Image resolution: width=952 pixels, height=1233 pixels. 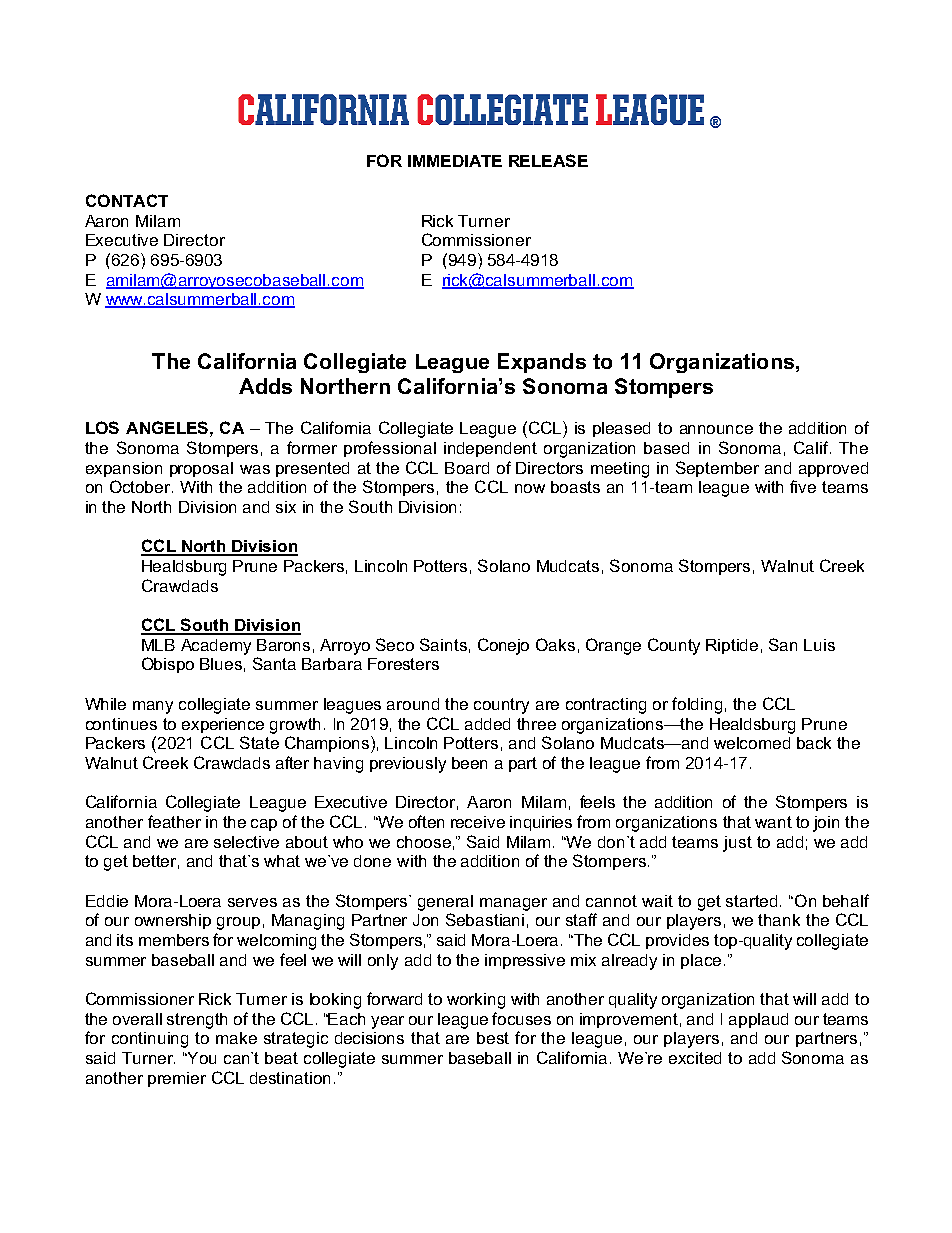 What do you see at coordinates (548, 160) in the screenshot?
I see `RELEASE` at bounding box center [548, 160].
